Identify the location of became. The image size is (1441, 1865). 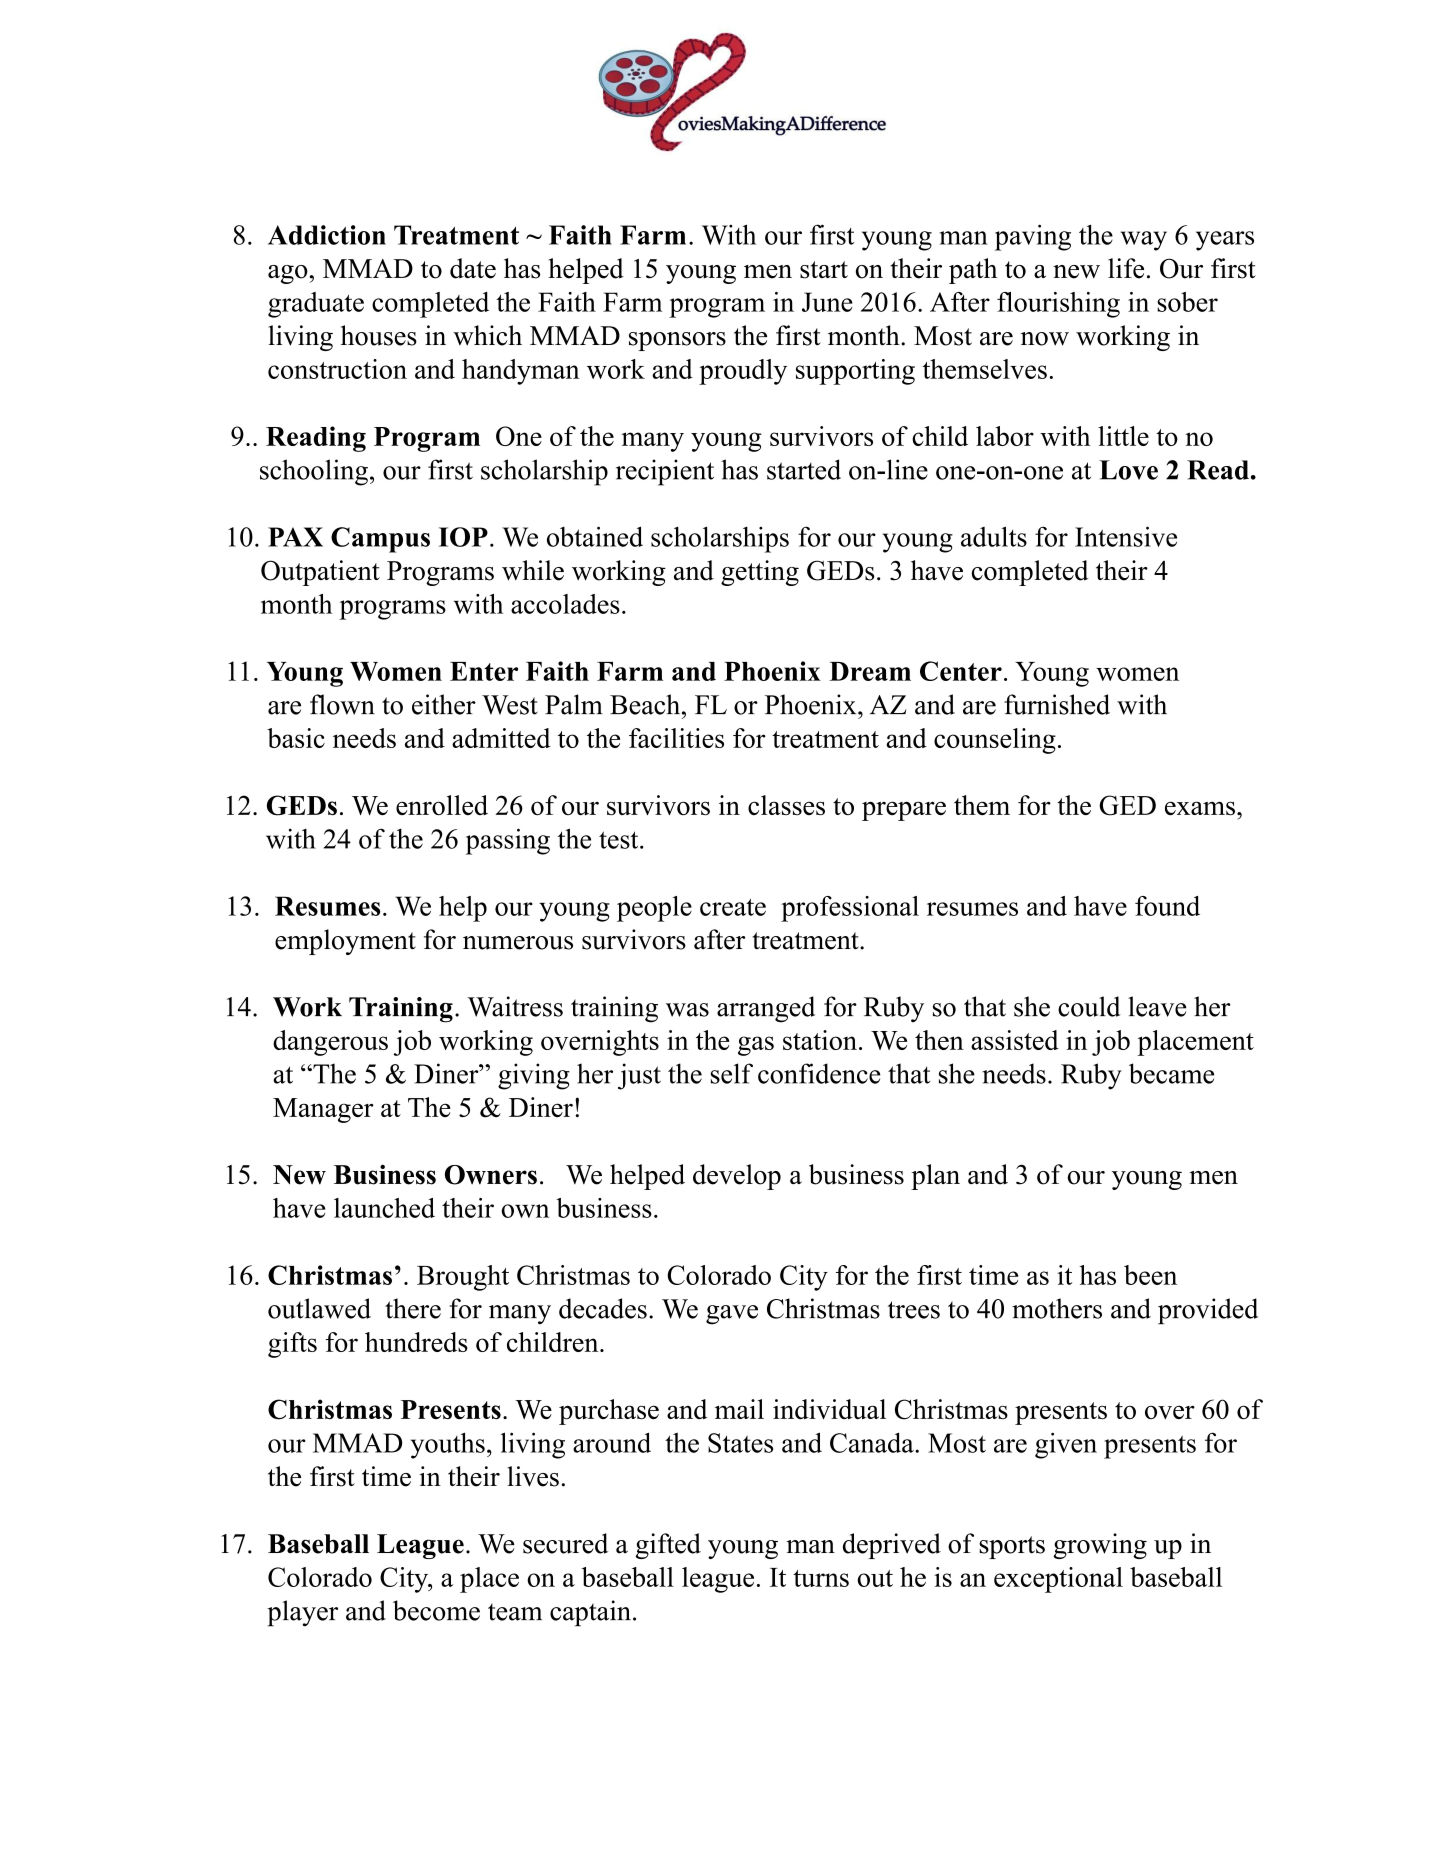
(1171, 1073).
